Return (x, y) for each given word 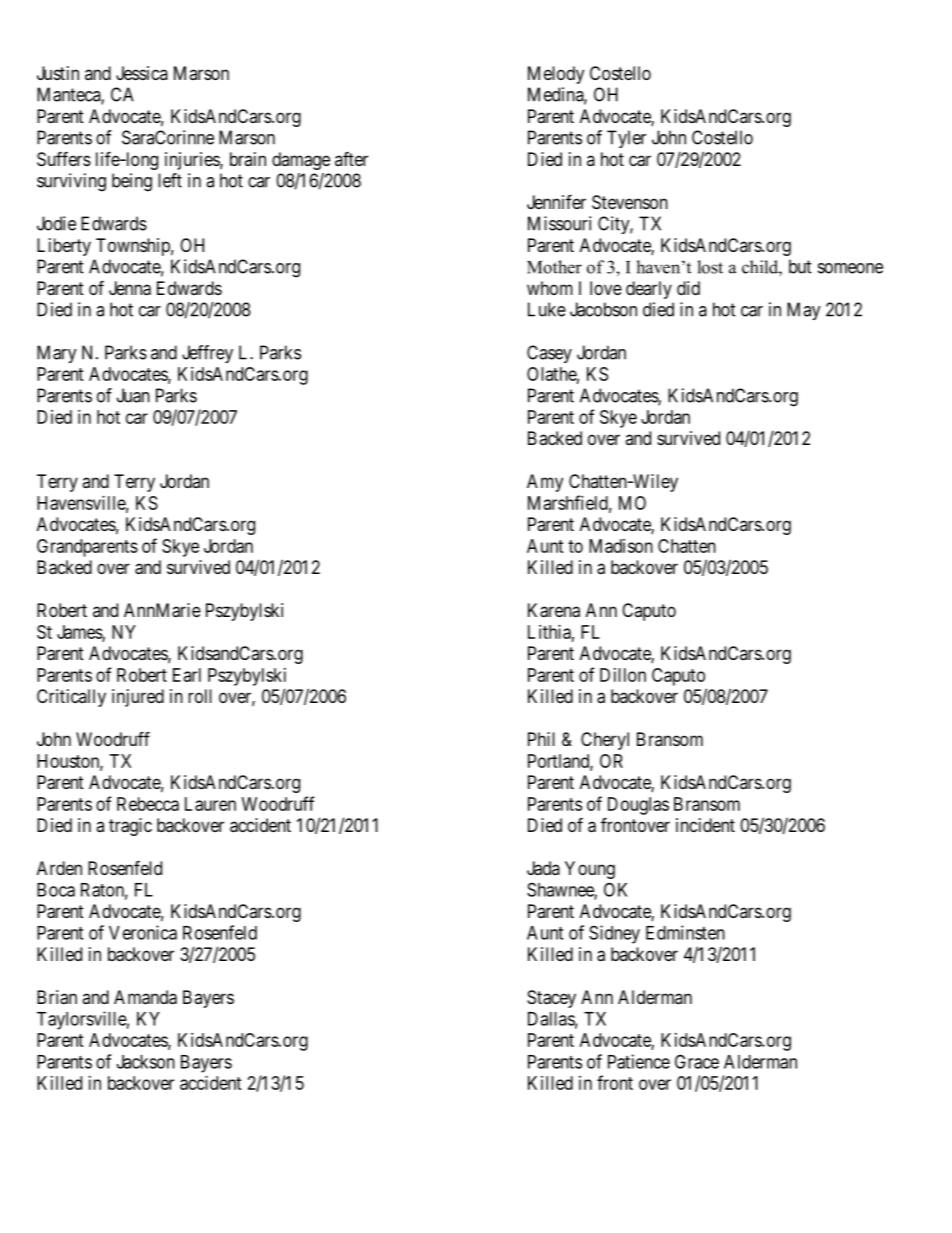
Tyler (626, 139)
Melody (556, 75)
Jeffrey (207, 354)
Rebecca (148, 804)
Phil (541, 739)
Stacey (551, 999)
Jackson (146, 1062)
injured (138, 698)
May (804, 311)
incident (705, 825)
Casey (549, 354)
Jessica (142, 73)
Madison (621, 546)
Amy (545, 483)
